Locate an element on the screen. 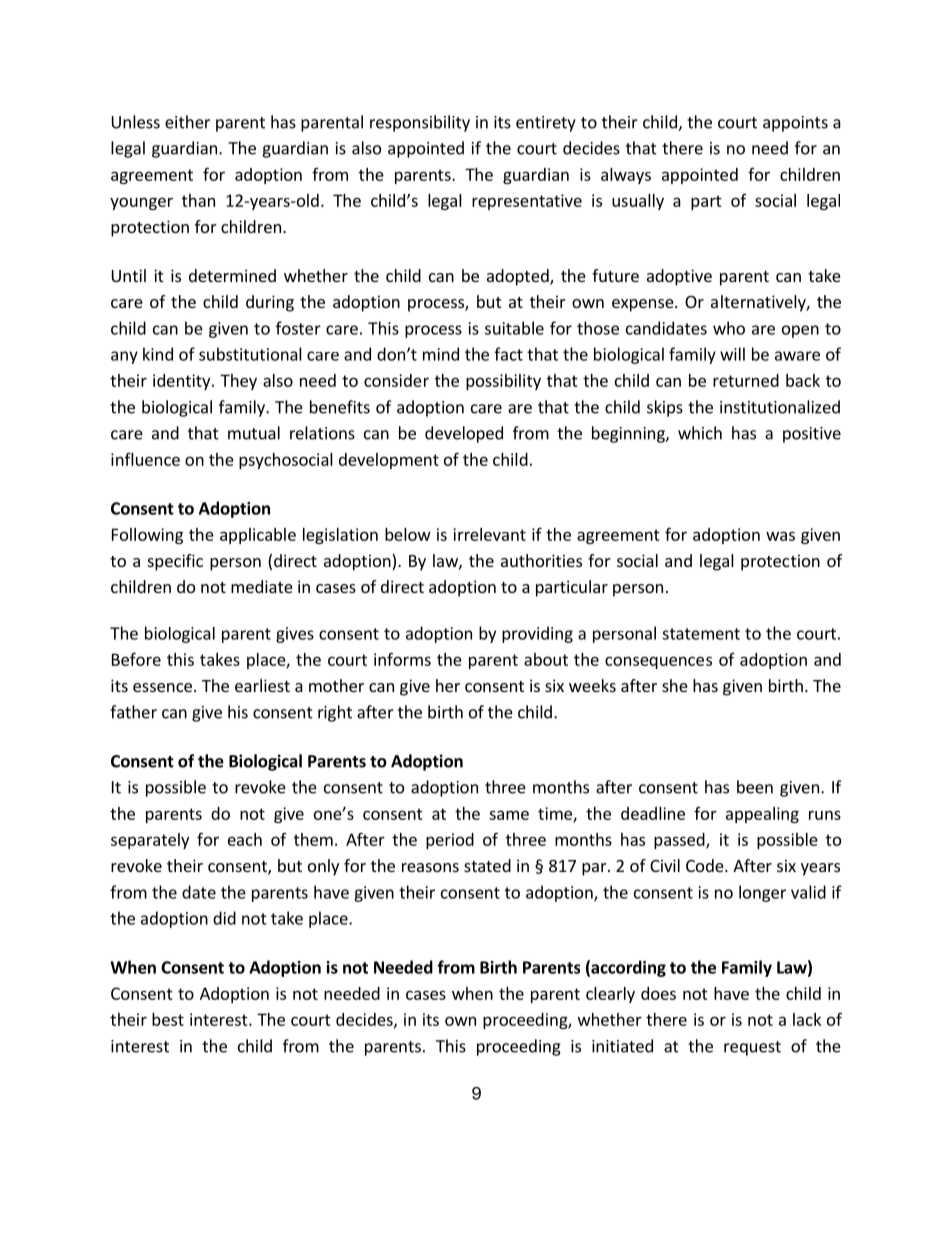 The height and width of the screenshot is (1233, 952). which is located at coordinates (700, 433).
